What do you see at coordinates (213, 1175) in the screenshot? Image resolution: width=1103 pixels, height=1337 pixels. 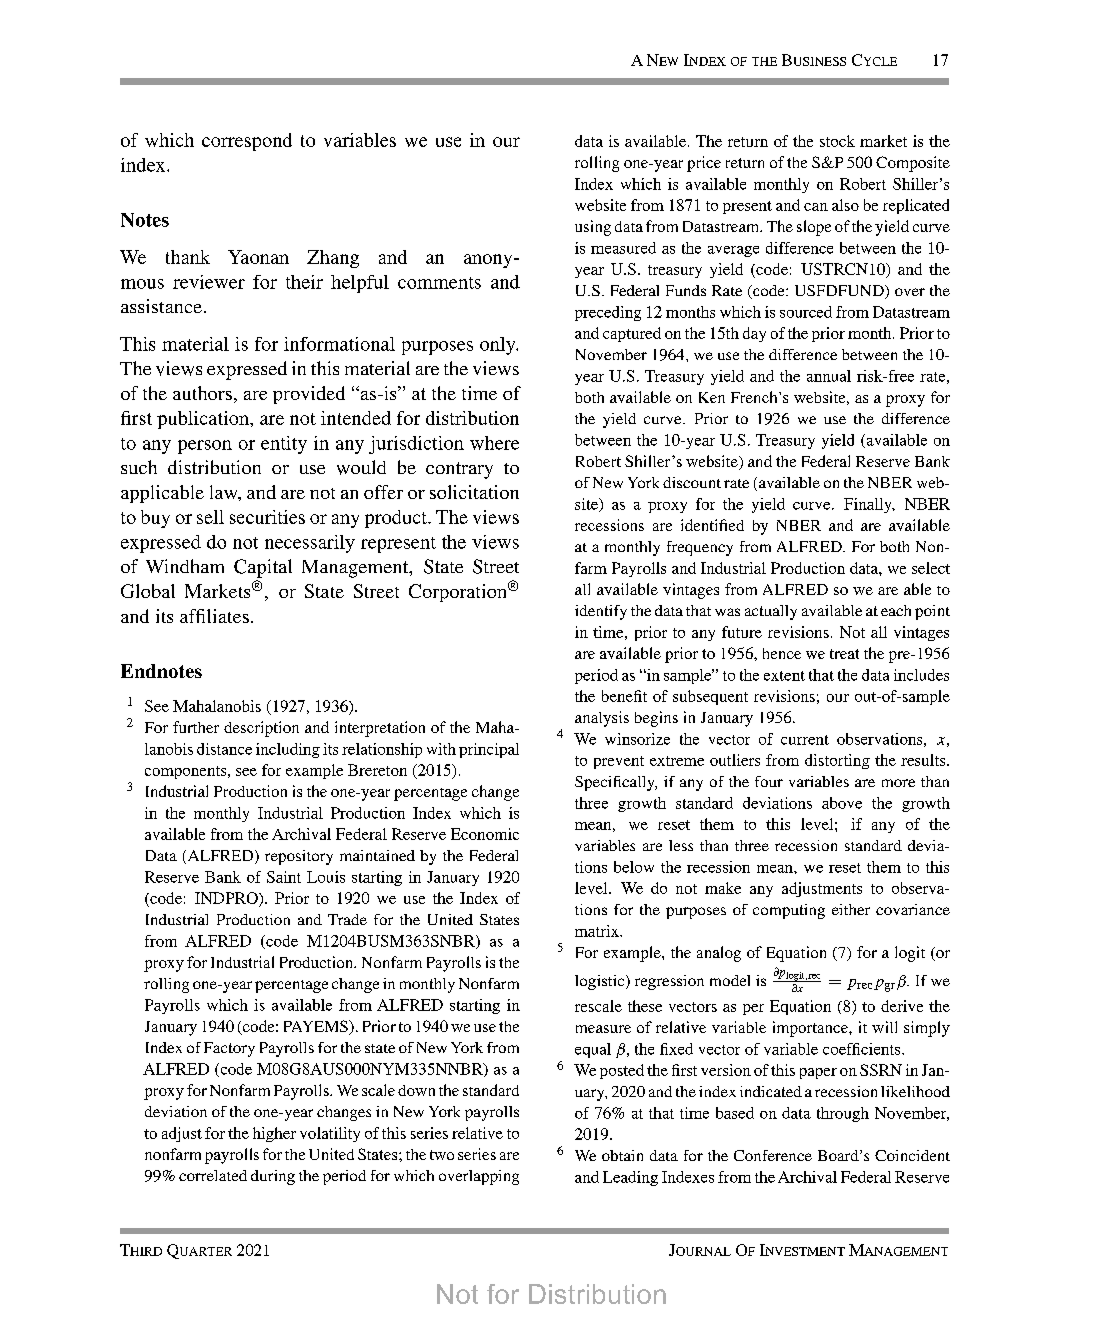 I see `correlated` at bounding box center [213, 1175].
